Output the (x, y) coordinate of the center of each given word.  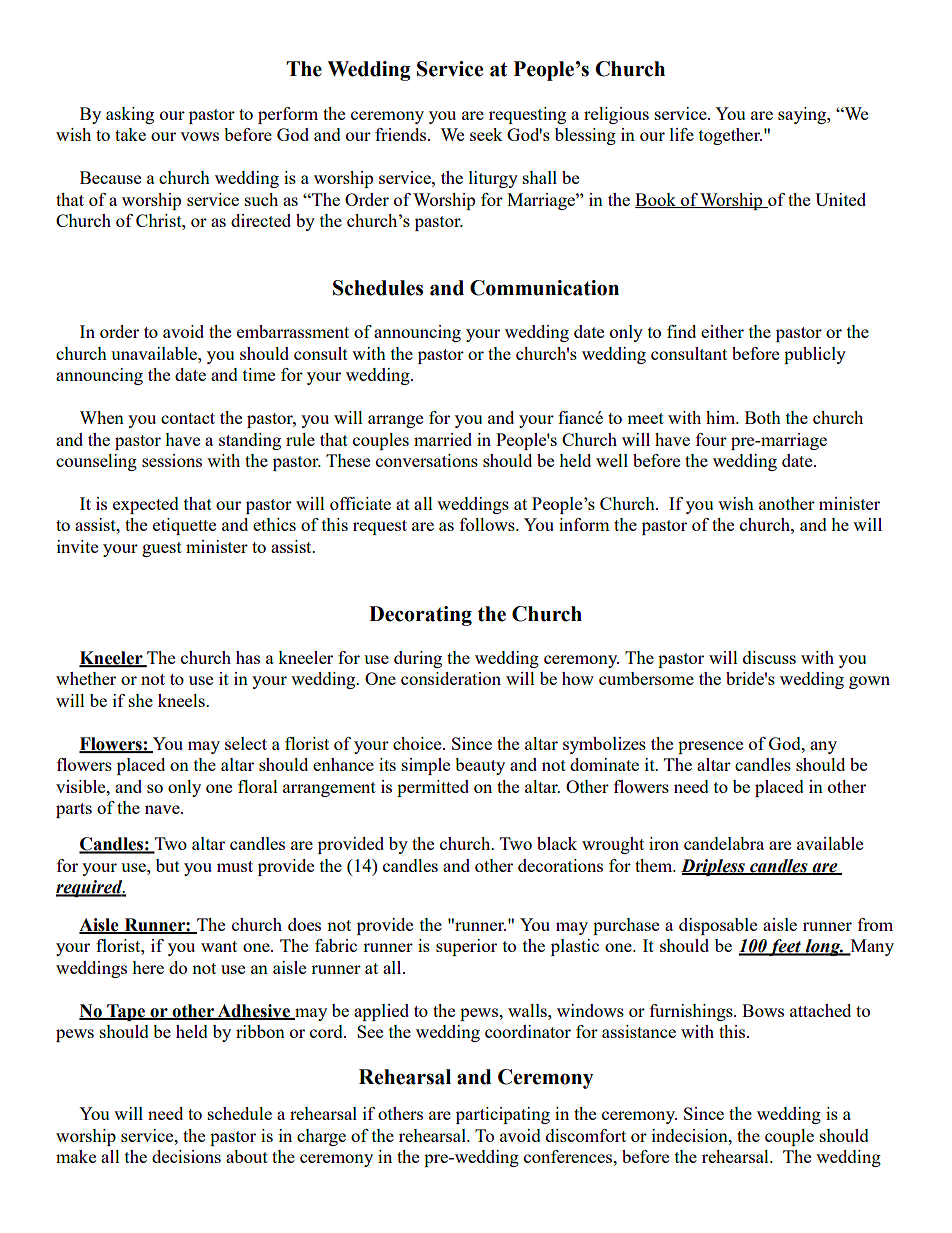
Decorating (420, 616)
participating (503, 1115)
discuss (769, 657)
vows (199, 136)
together (730, 136)
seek (486, 134)
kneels (182, 700)
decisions (186, 1156)
